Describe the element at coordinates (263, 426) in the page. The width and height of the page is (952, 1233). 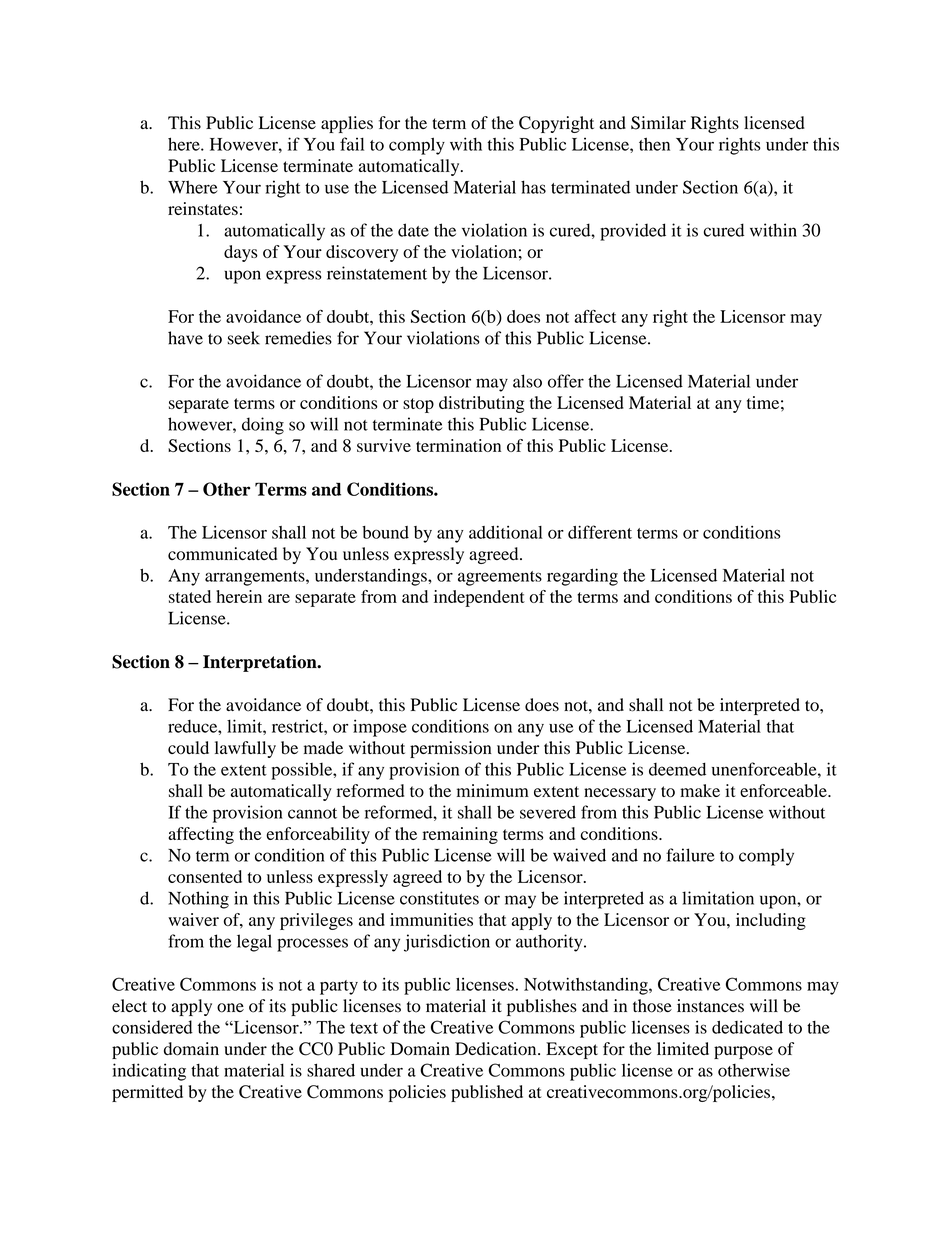
I see `doing` at that location.
